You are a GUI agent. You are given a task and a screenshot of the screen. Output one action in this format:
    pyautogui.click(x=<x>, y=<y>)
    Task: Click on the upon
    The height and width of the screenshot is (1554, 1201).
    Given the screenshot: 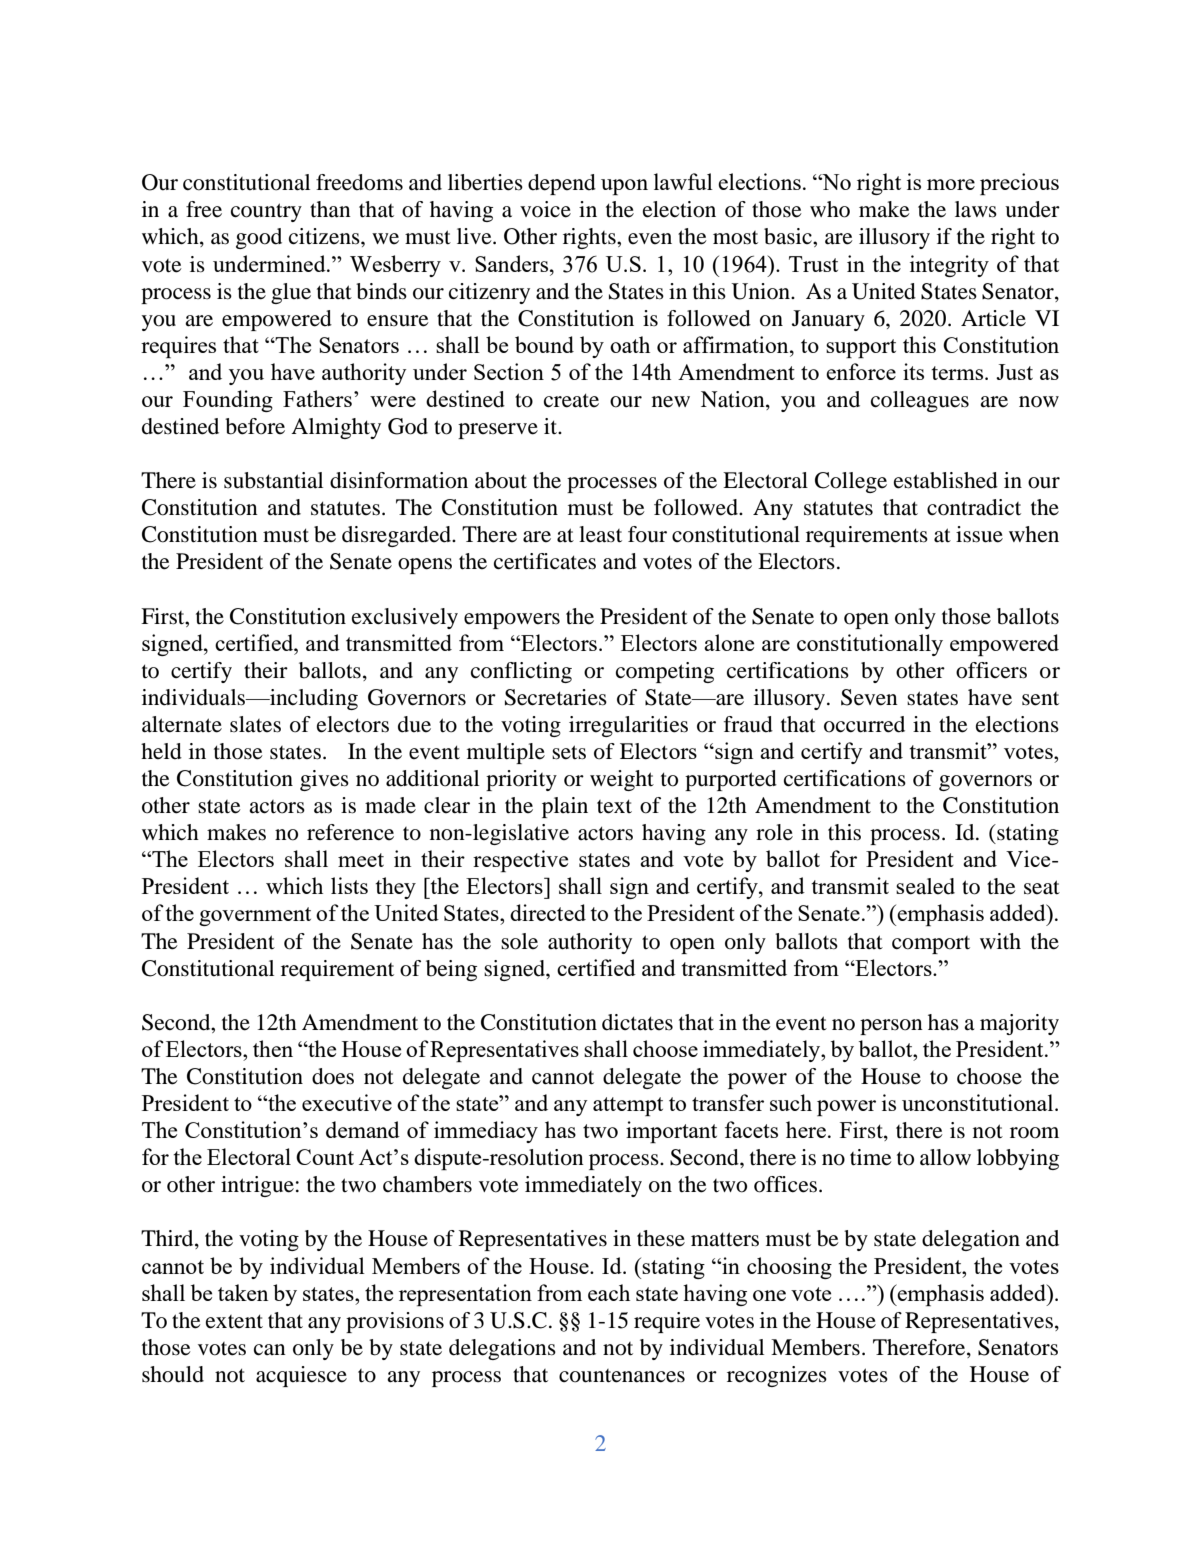 What is the action you would take?
    pyautogui.click(x=624, y=187)
